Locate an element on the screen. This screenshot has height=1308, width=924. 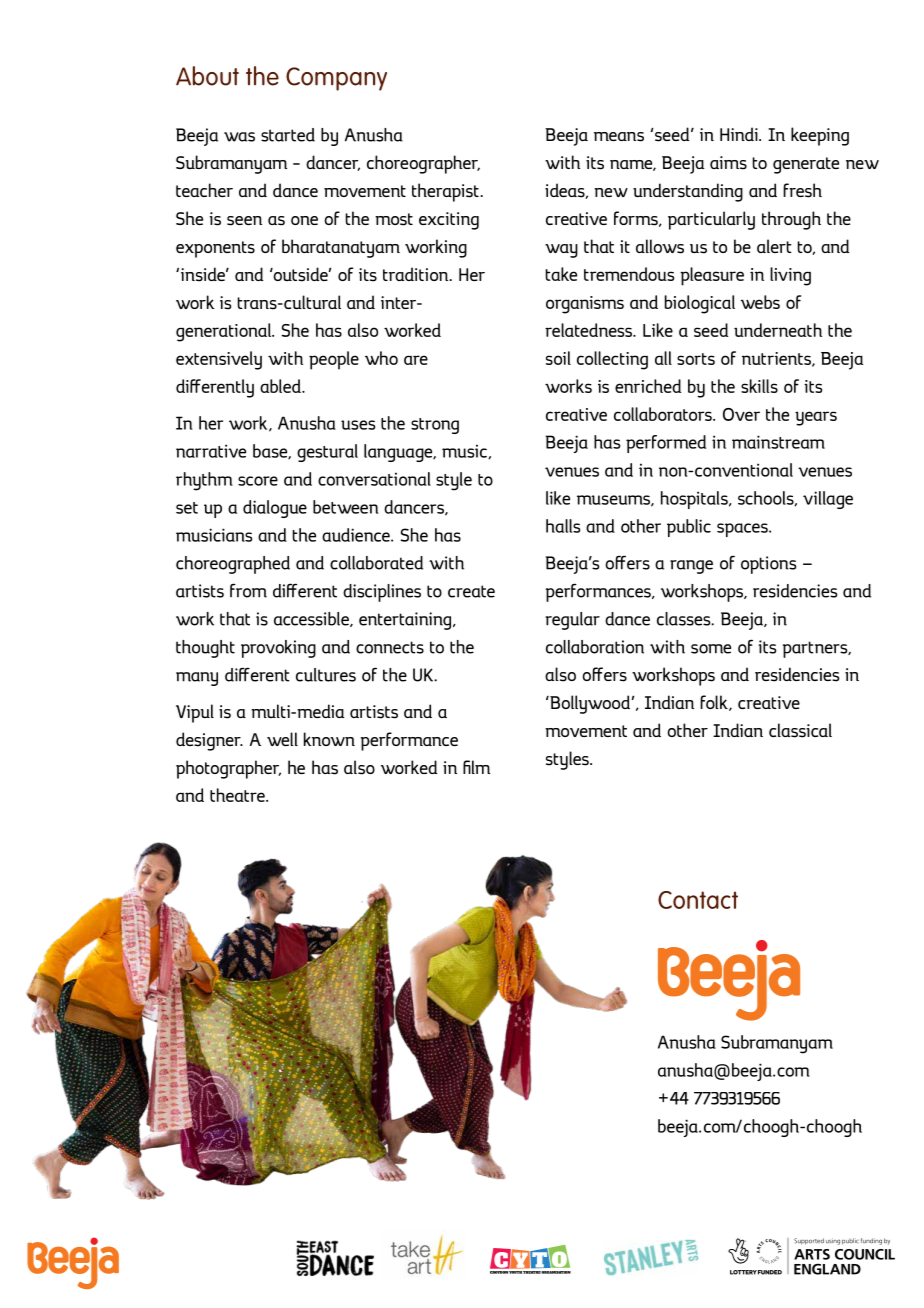
halls is located at coordinates (563, 526).
